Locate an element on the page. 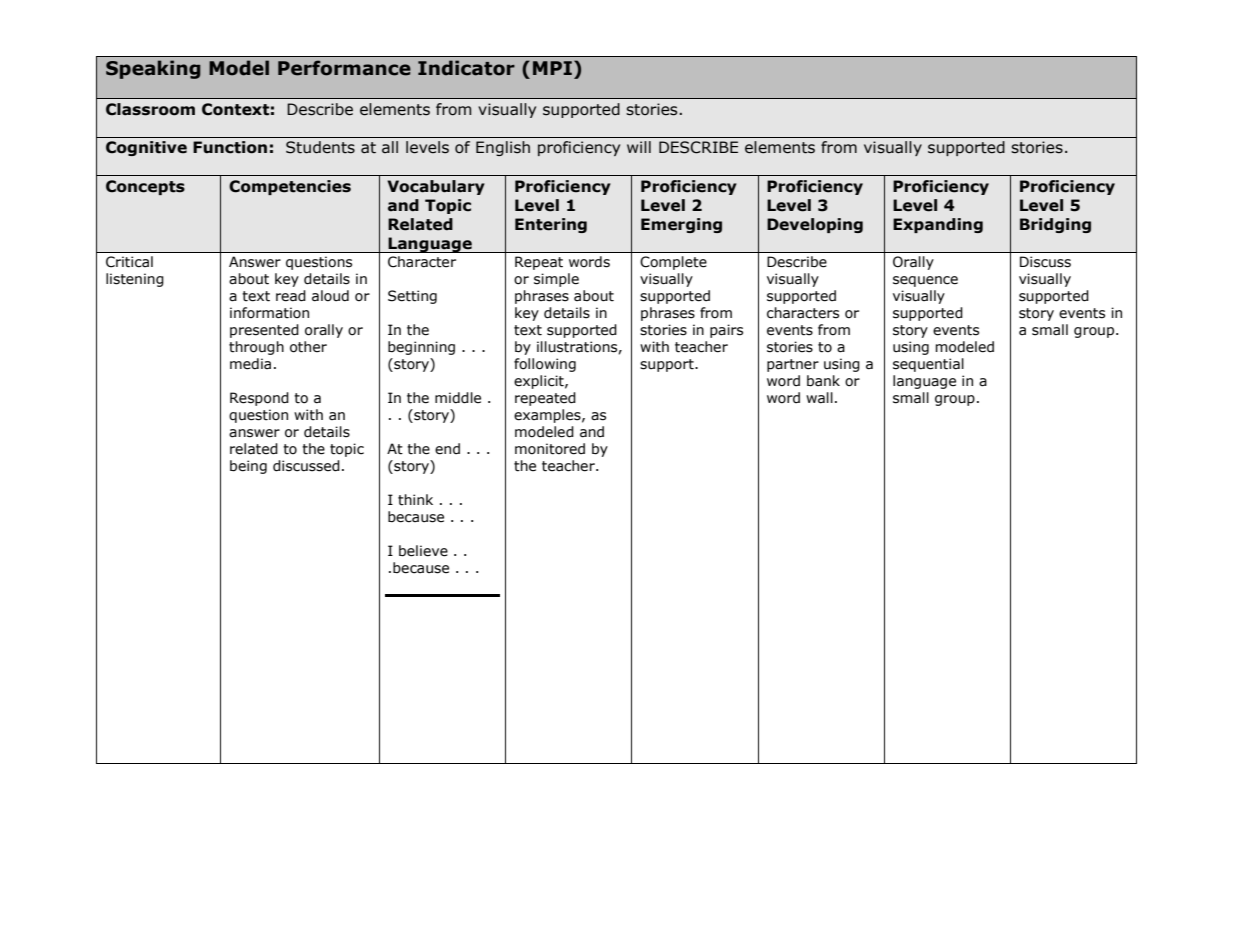  following is located at coordinates (545, 365).
